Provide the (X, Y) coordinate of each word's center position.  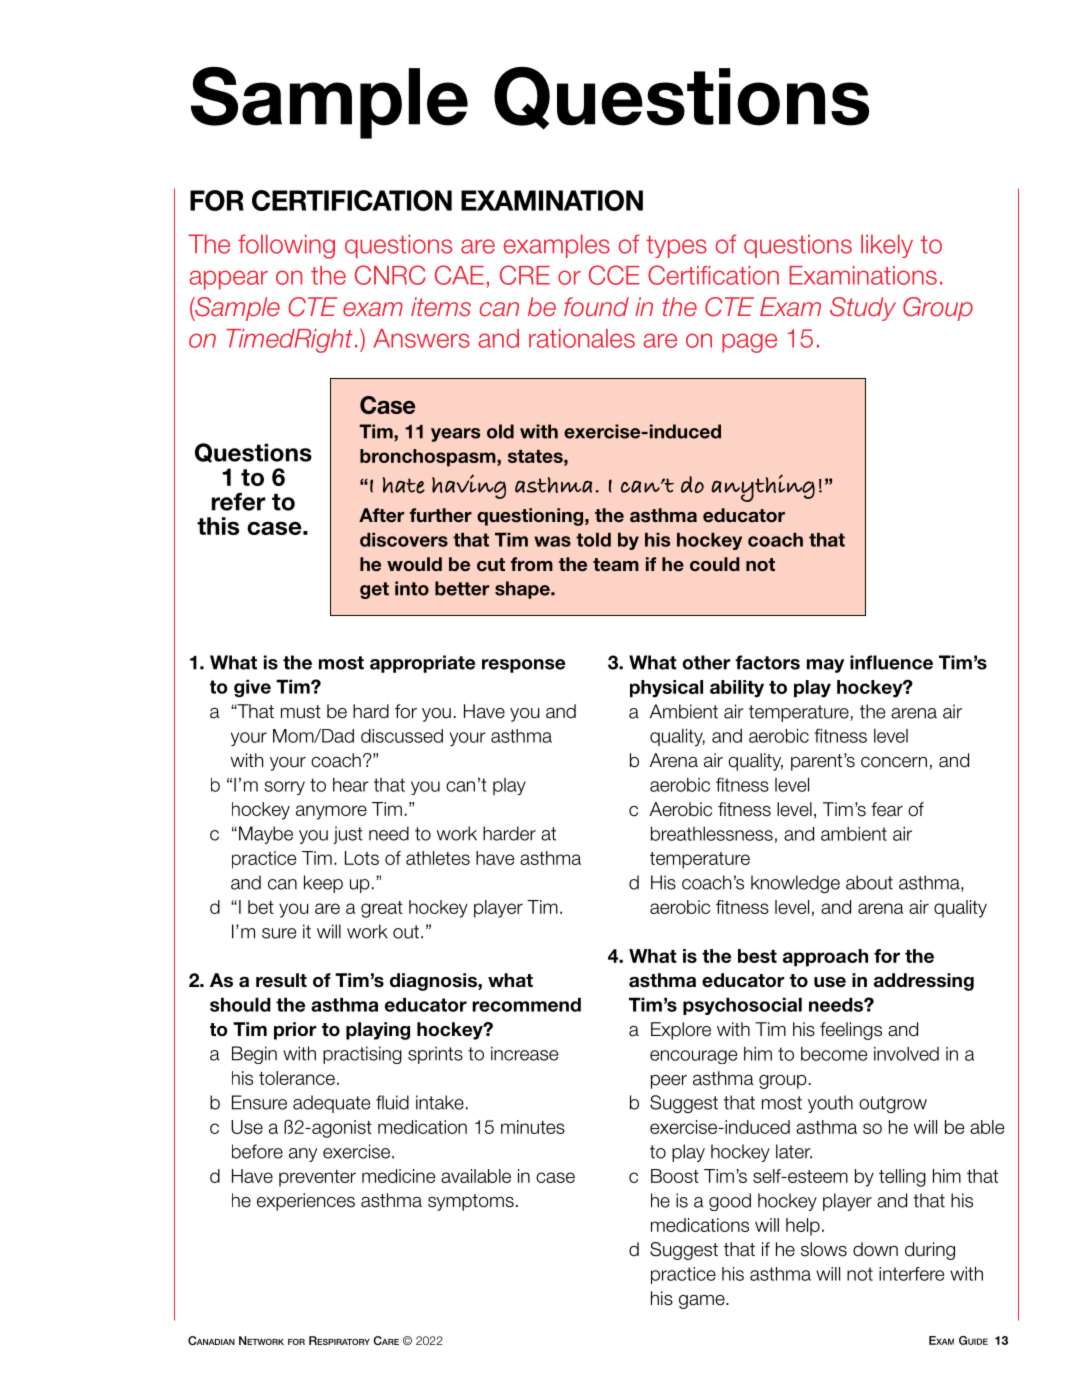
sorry (284, 788)
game (703, 1302)
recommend (526, 1004)
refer (239, 502)
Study (863, 309)
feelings (851, 1031)
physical (666, 689)
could (714, 564)
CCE (614, 275)
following (286, 246)
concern (894, 762)
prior (295, 1031)
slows (824, 1249)
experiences (306, 1202)
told (593, 540)
